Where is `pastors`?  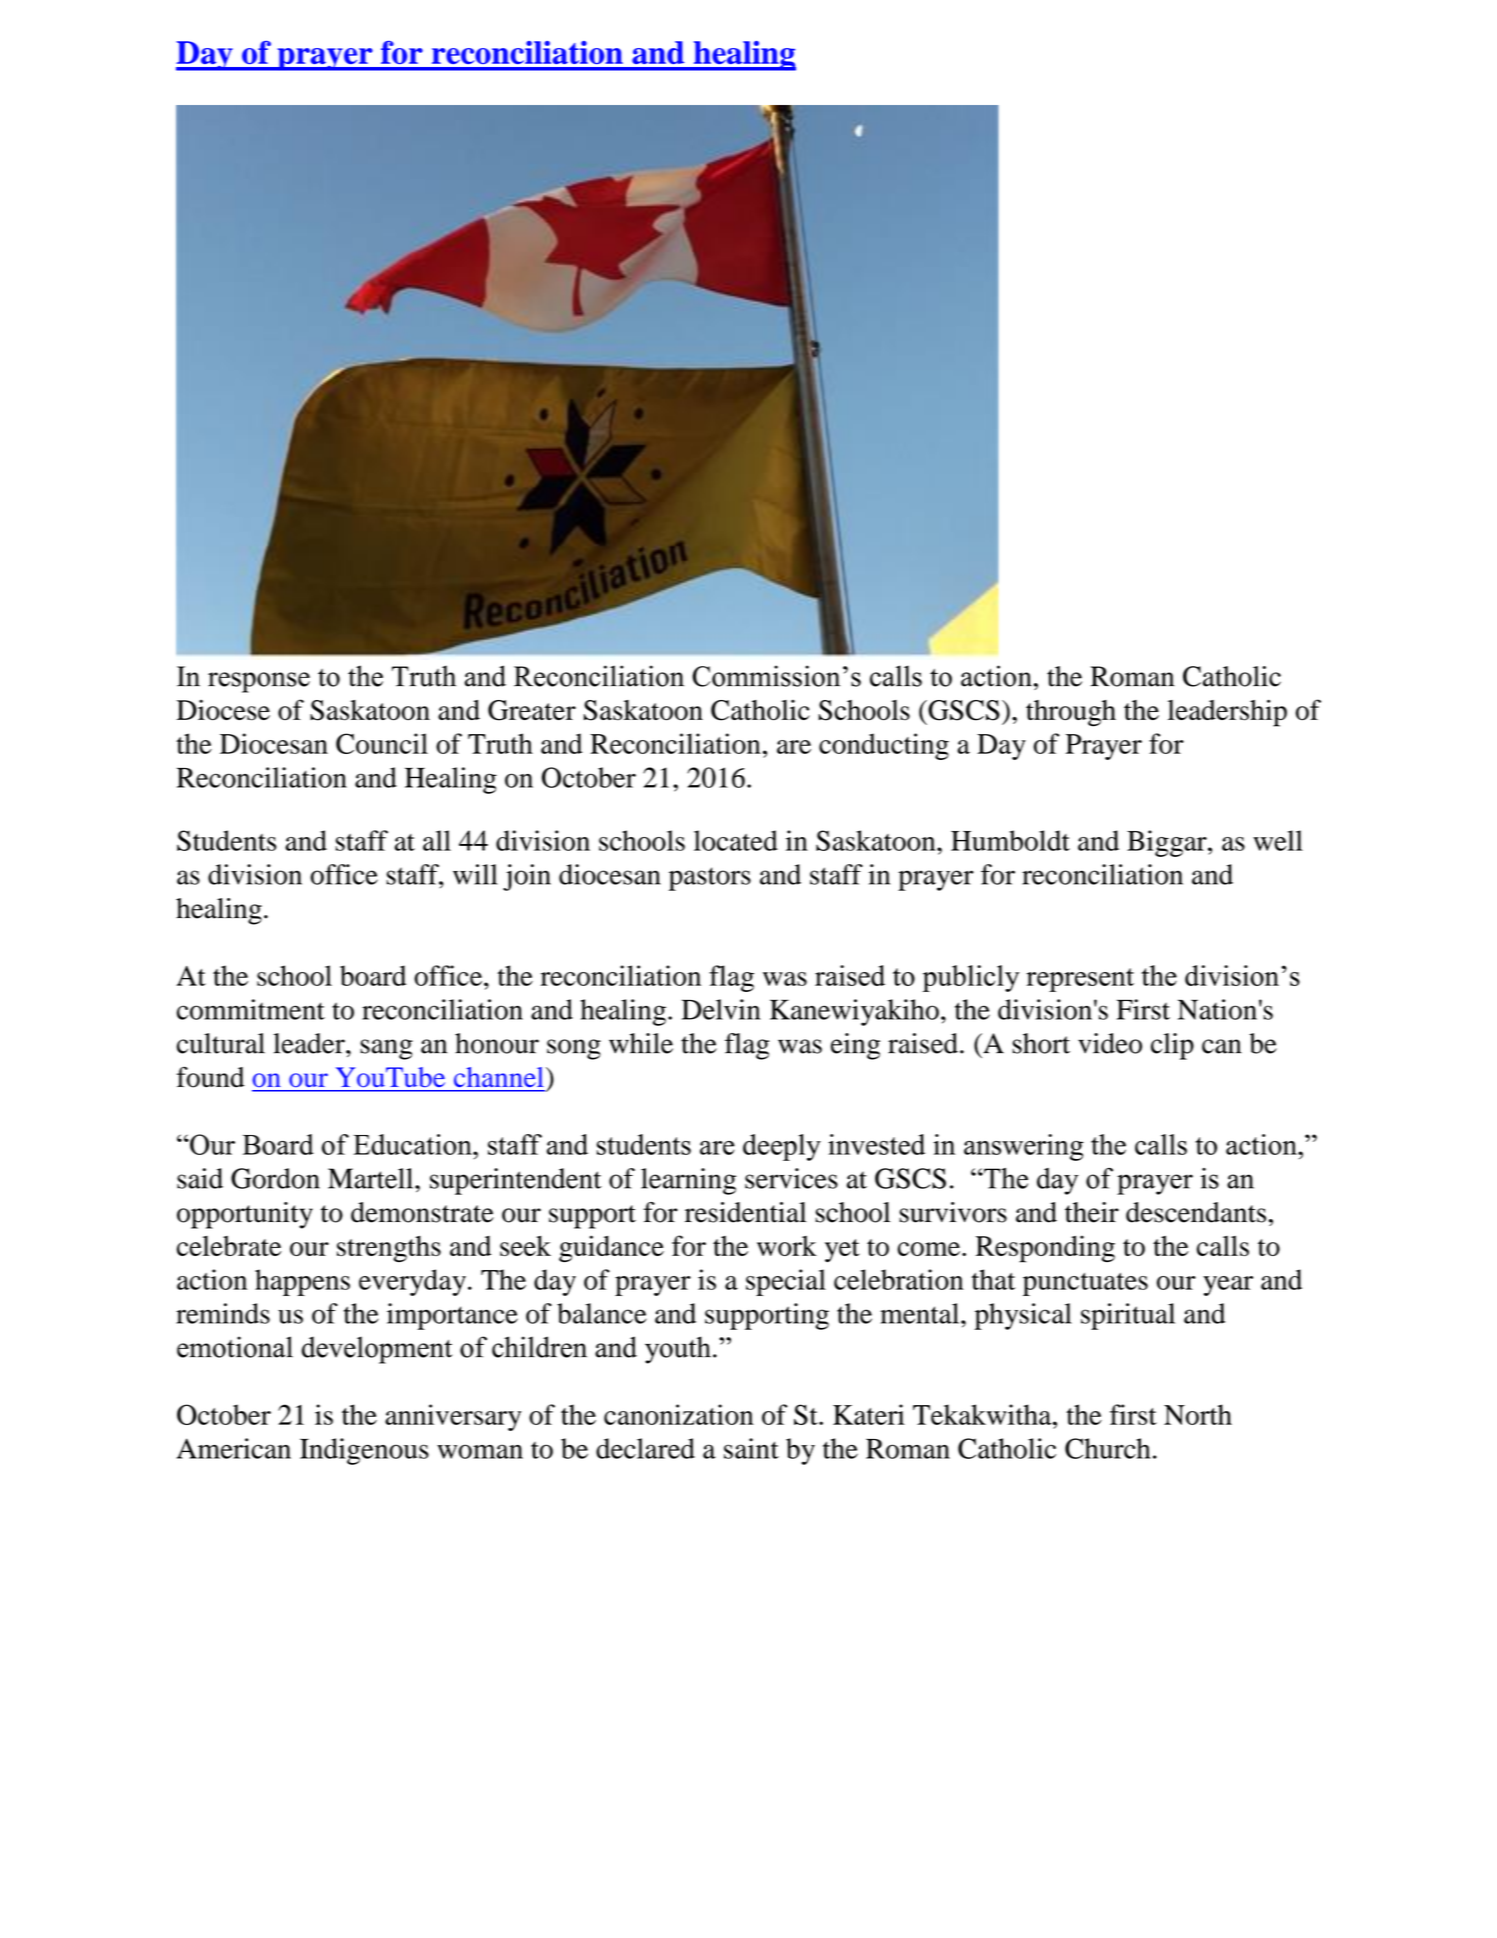
pastors is located at coordinates (710, 879).
